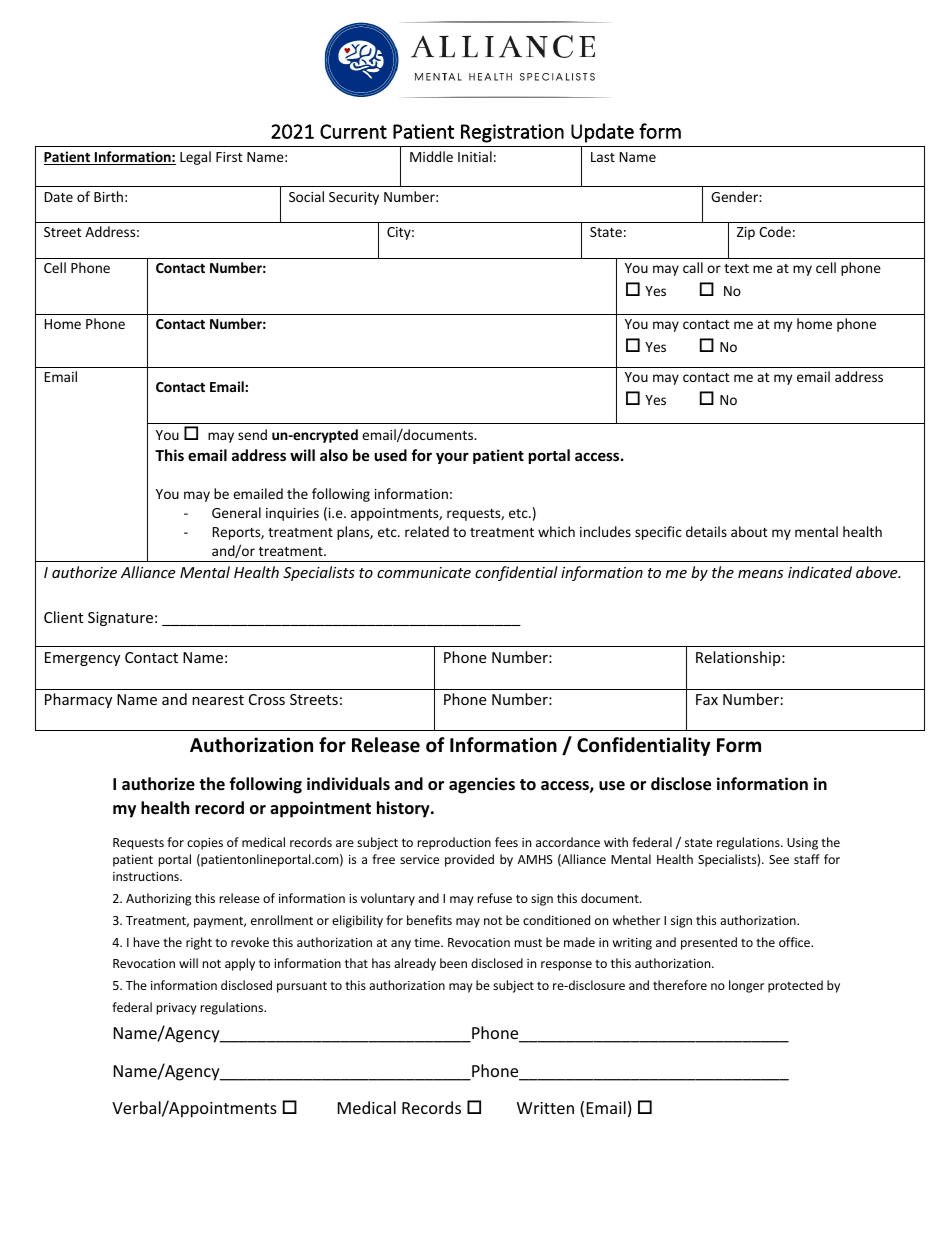  Describe the element at coordinates (775, 231) in the image. I see `Code` at that location.
